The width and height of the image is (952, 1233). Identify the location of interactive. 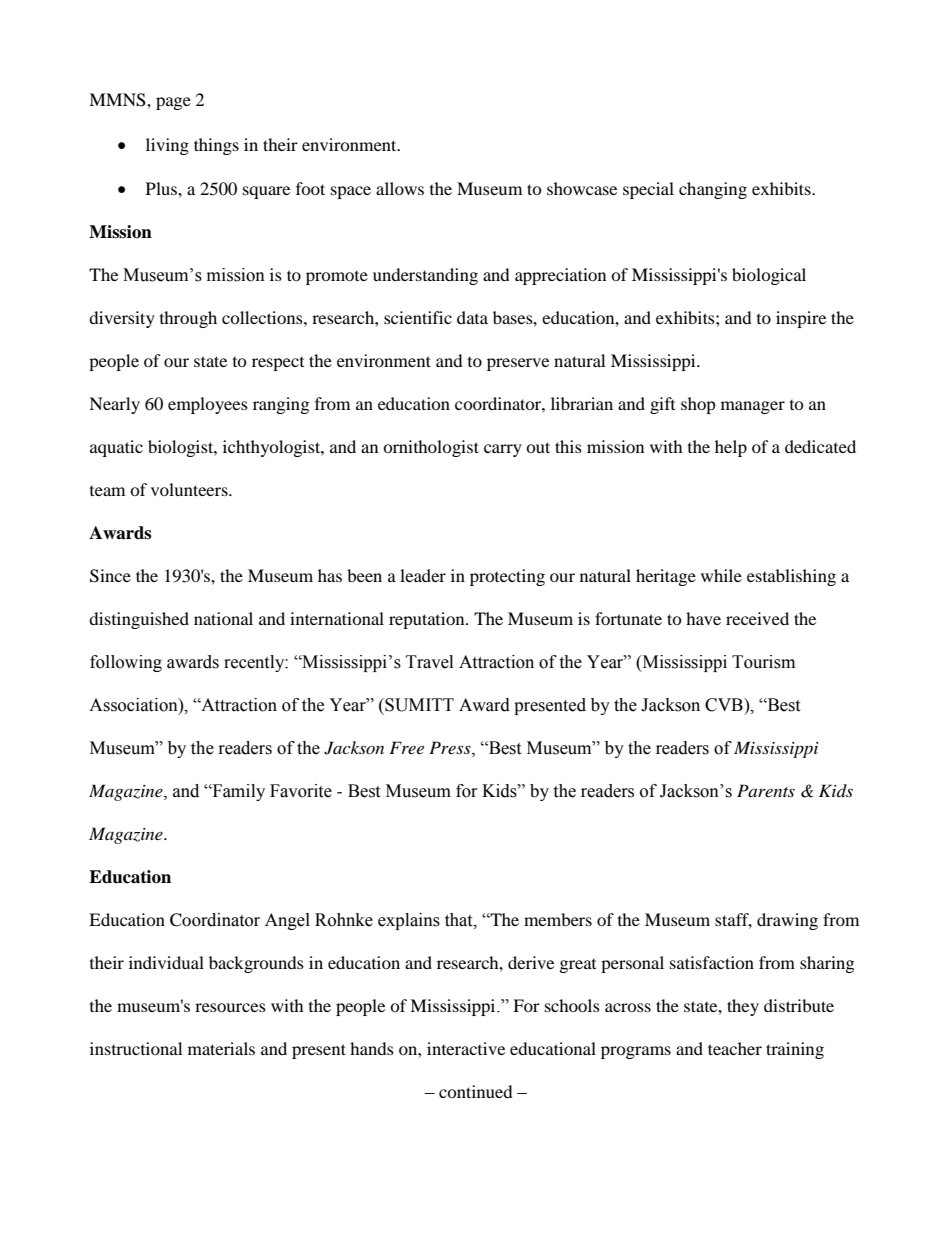
(466, 1048).
